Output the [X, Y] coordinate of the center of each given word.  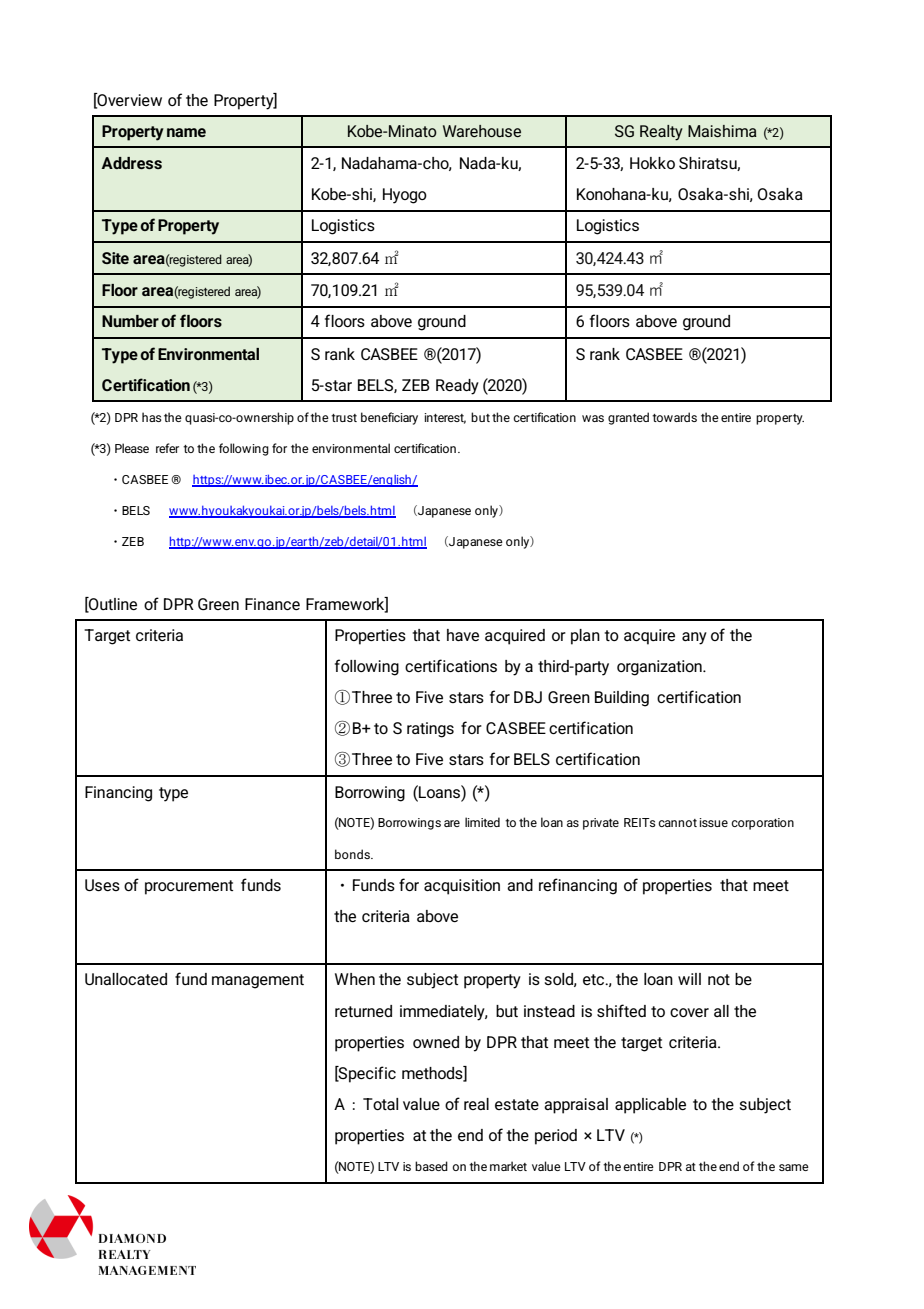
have [463, 635]
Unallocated [126, 979]
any [694, 638]
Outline [112, 604]
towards [674, 417]
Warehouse [482, 131]
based [431, 1166]
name [186, 132]
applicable [650, 1106]
